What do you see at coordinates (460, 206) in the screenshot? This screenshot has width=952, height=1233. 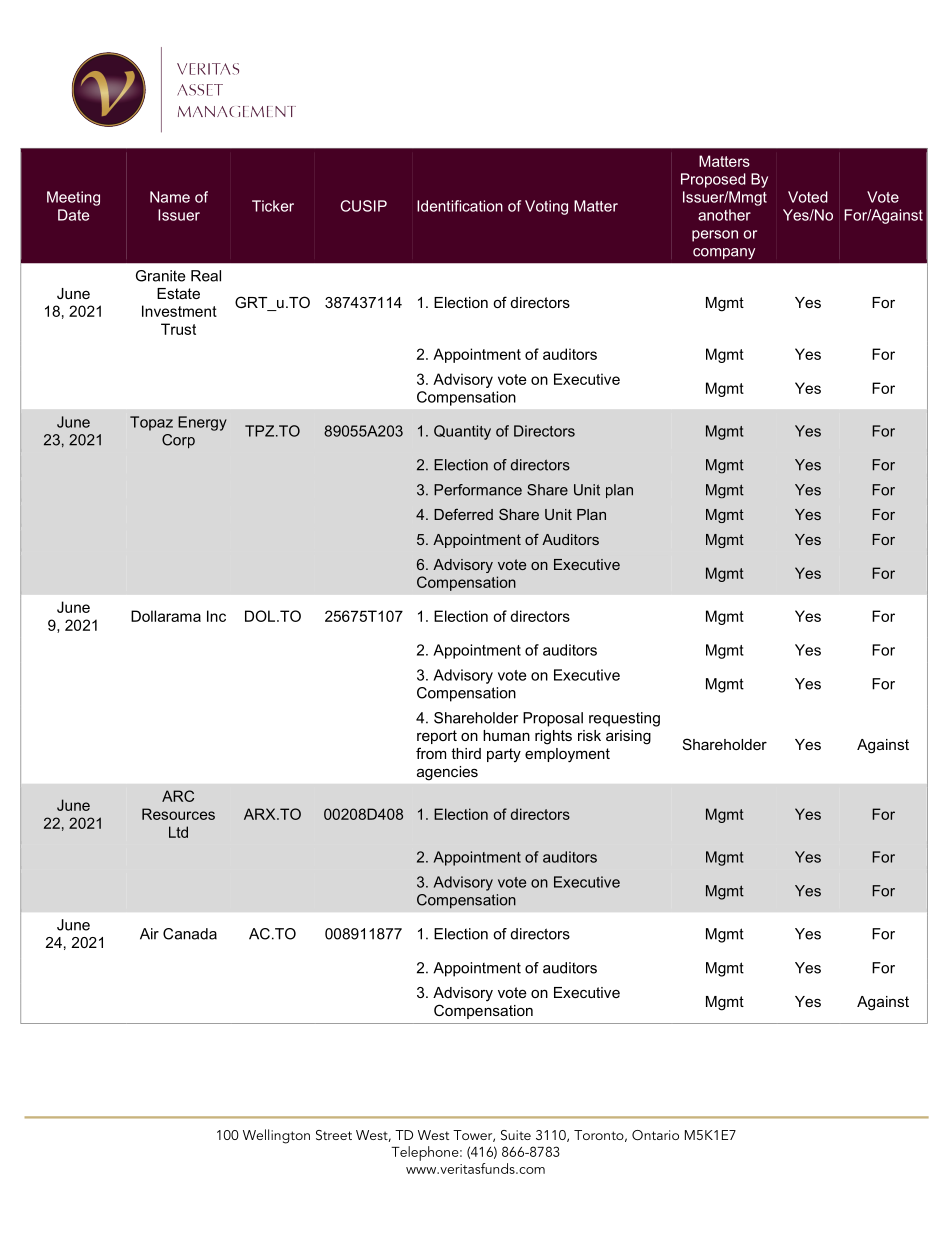 I see `Identification` at bounding box center [460, 206].
